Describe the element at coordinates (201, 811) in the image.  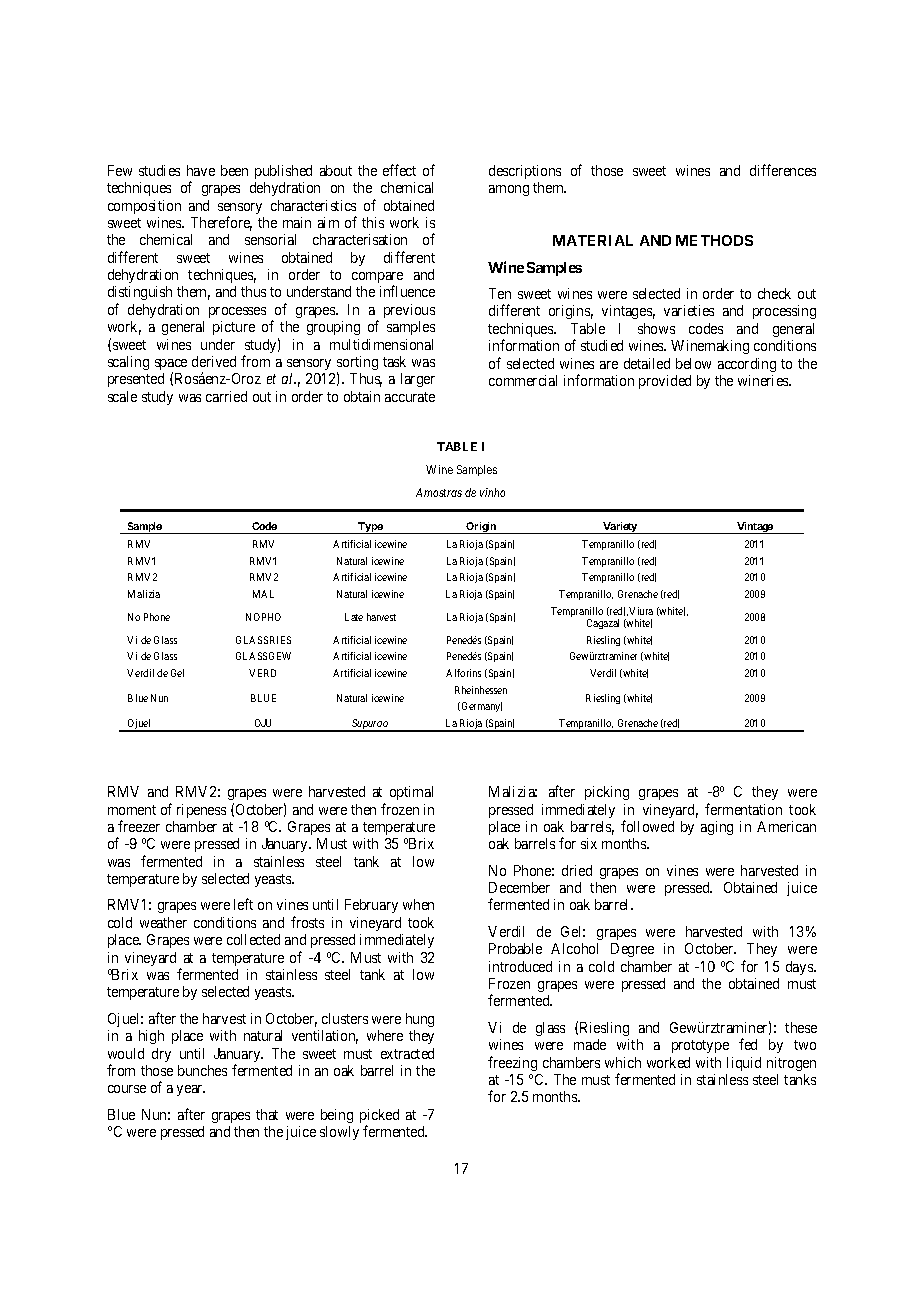
I see `ripeness` at that location.
